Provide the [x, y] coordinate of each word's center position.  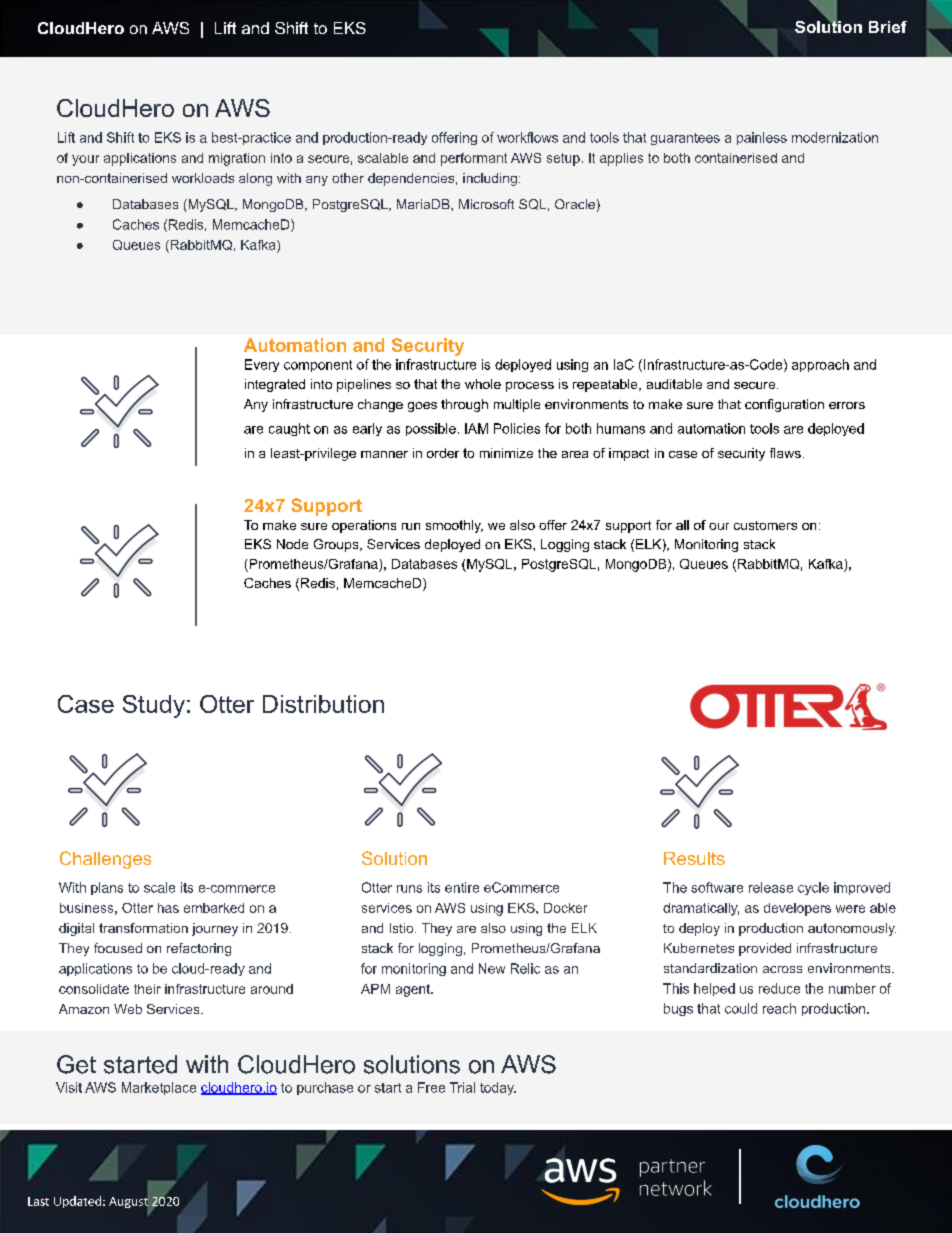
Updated [77, 1202]
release [771, 887]
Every [262, 365]
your [85, 160]
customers [765, 525]
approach [820, 365]
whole [483, 384]
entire [462, 887]
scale [159, 887]
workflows [527, 137]
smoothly [454, 526]
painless [762, 138]
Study [154, 706]
